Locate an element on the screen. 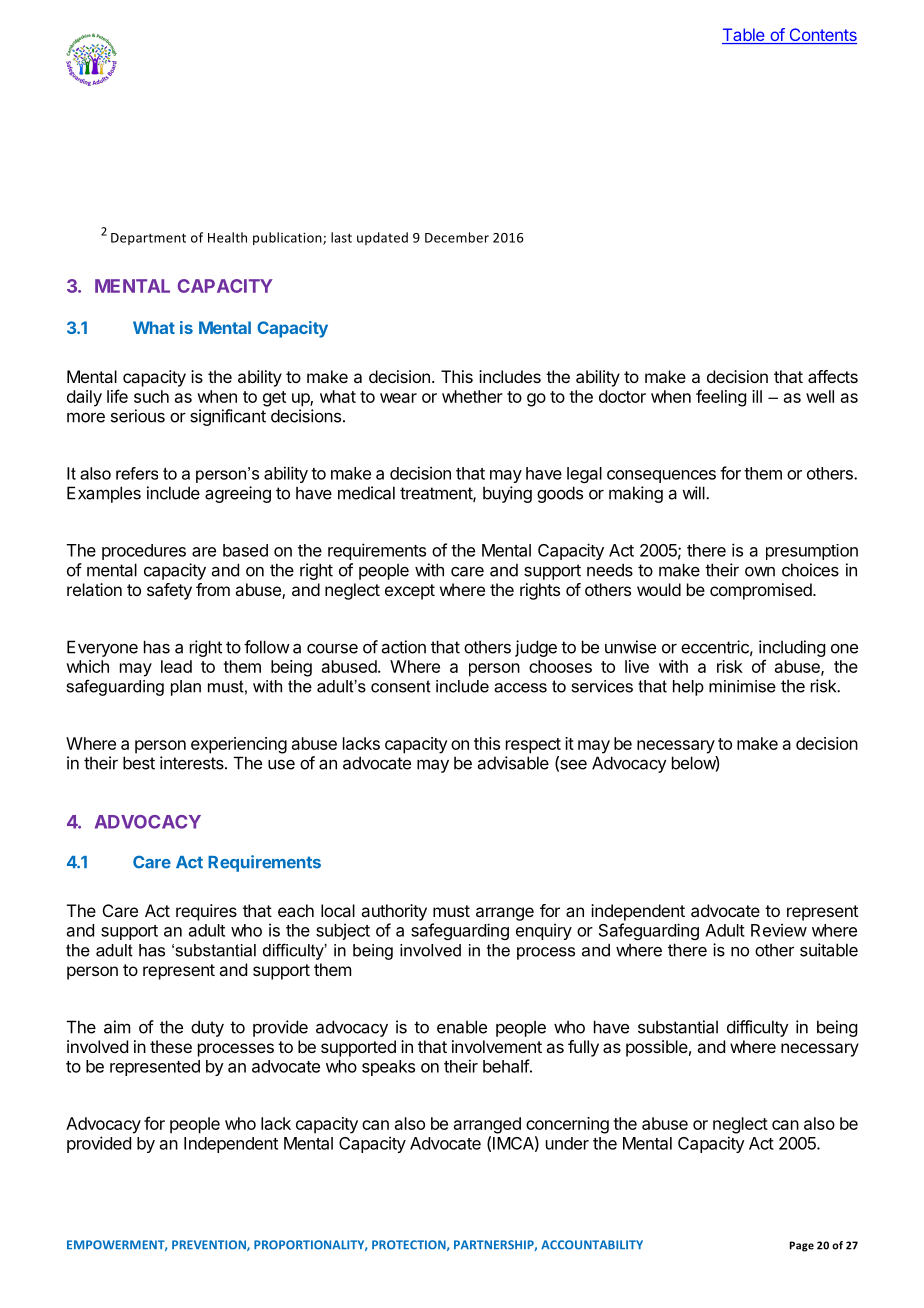  PREVENTION is located at coordinates (210, 1245).
